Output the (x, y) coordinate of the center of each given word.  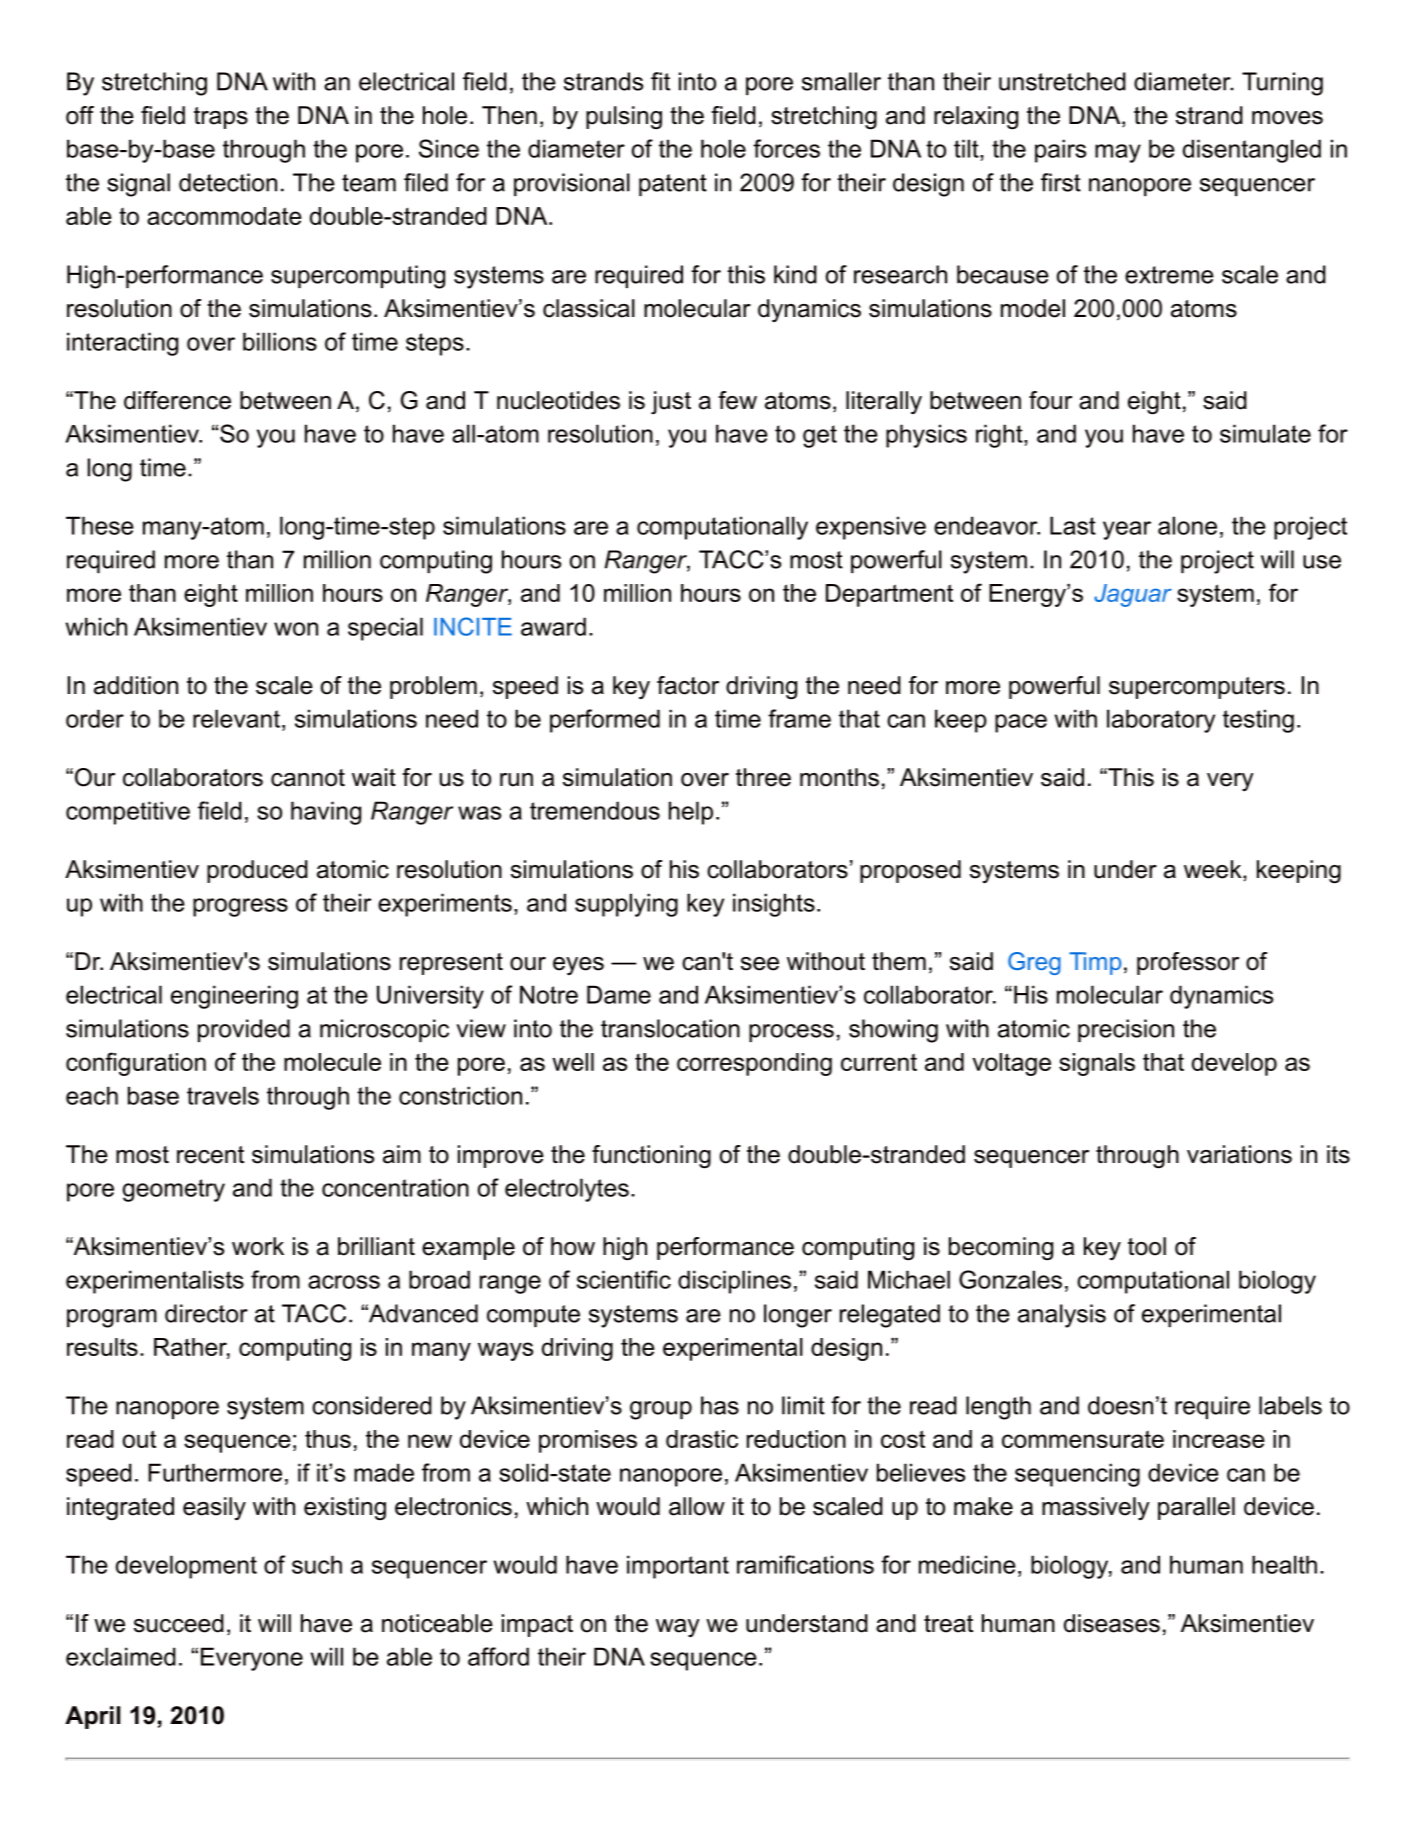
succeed (179, 1623)
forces (786, 148)
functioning (651, 1157)
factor (688, 685)
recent (210, 1155)
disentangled (1252, 151)
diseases (1112, 1623)
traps (221, 118)
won (296, 629)
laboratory (1161, 721)
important (678, 1567)
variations (1239, 1154)
